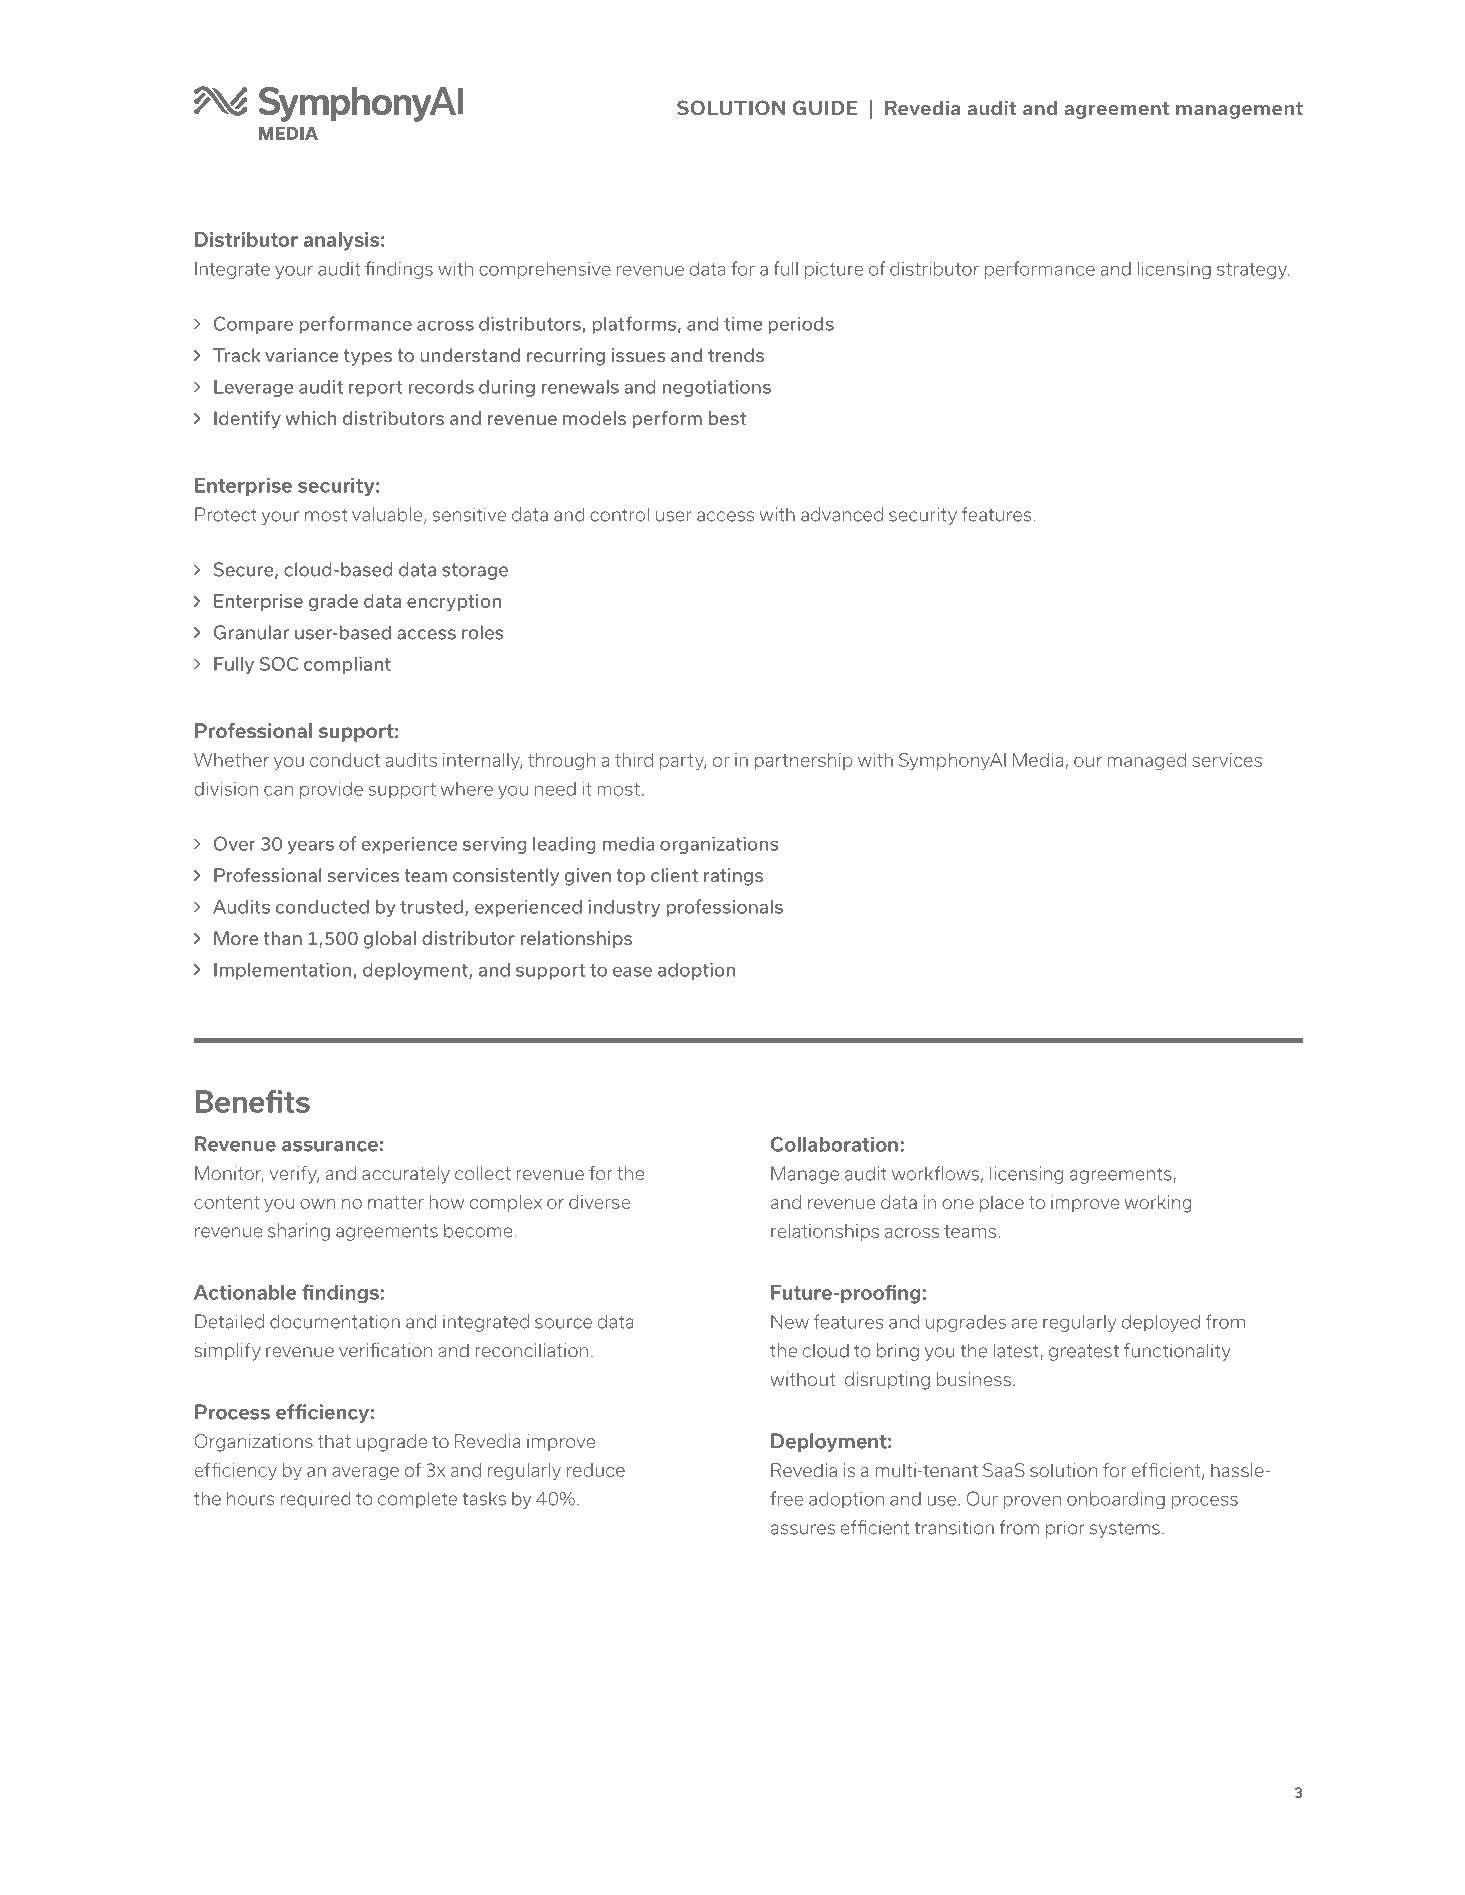 This document has height=1895, width=1465. Describe the element at coordinates (1253, 271) in the document. I see `strategy` at that location.
